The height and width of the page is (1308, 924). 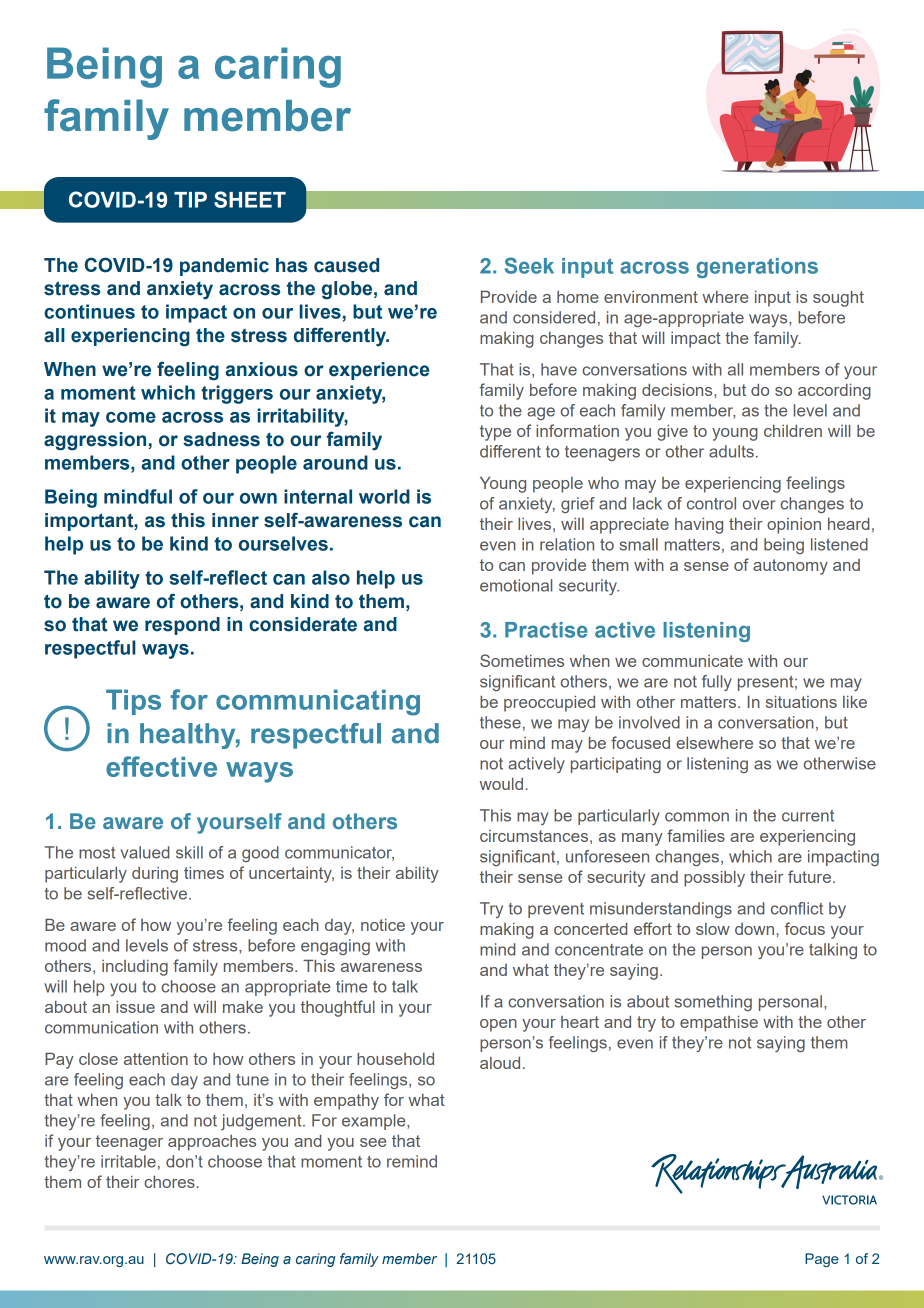 What do you see at coordinates (170, 1181) in the page?
I see `chores` at bounding box center [170, 1181].
